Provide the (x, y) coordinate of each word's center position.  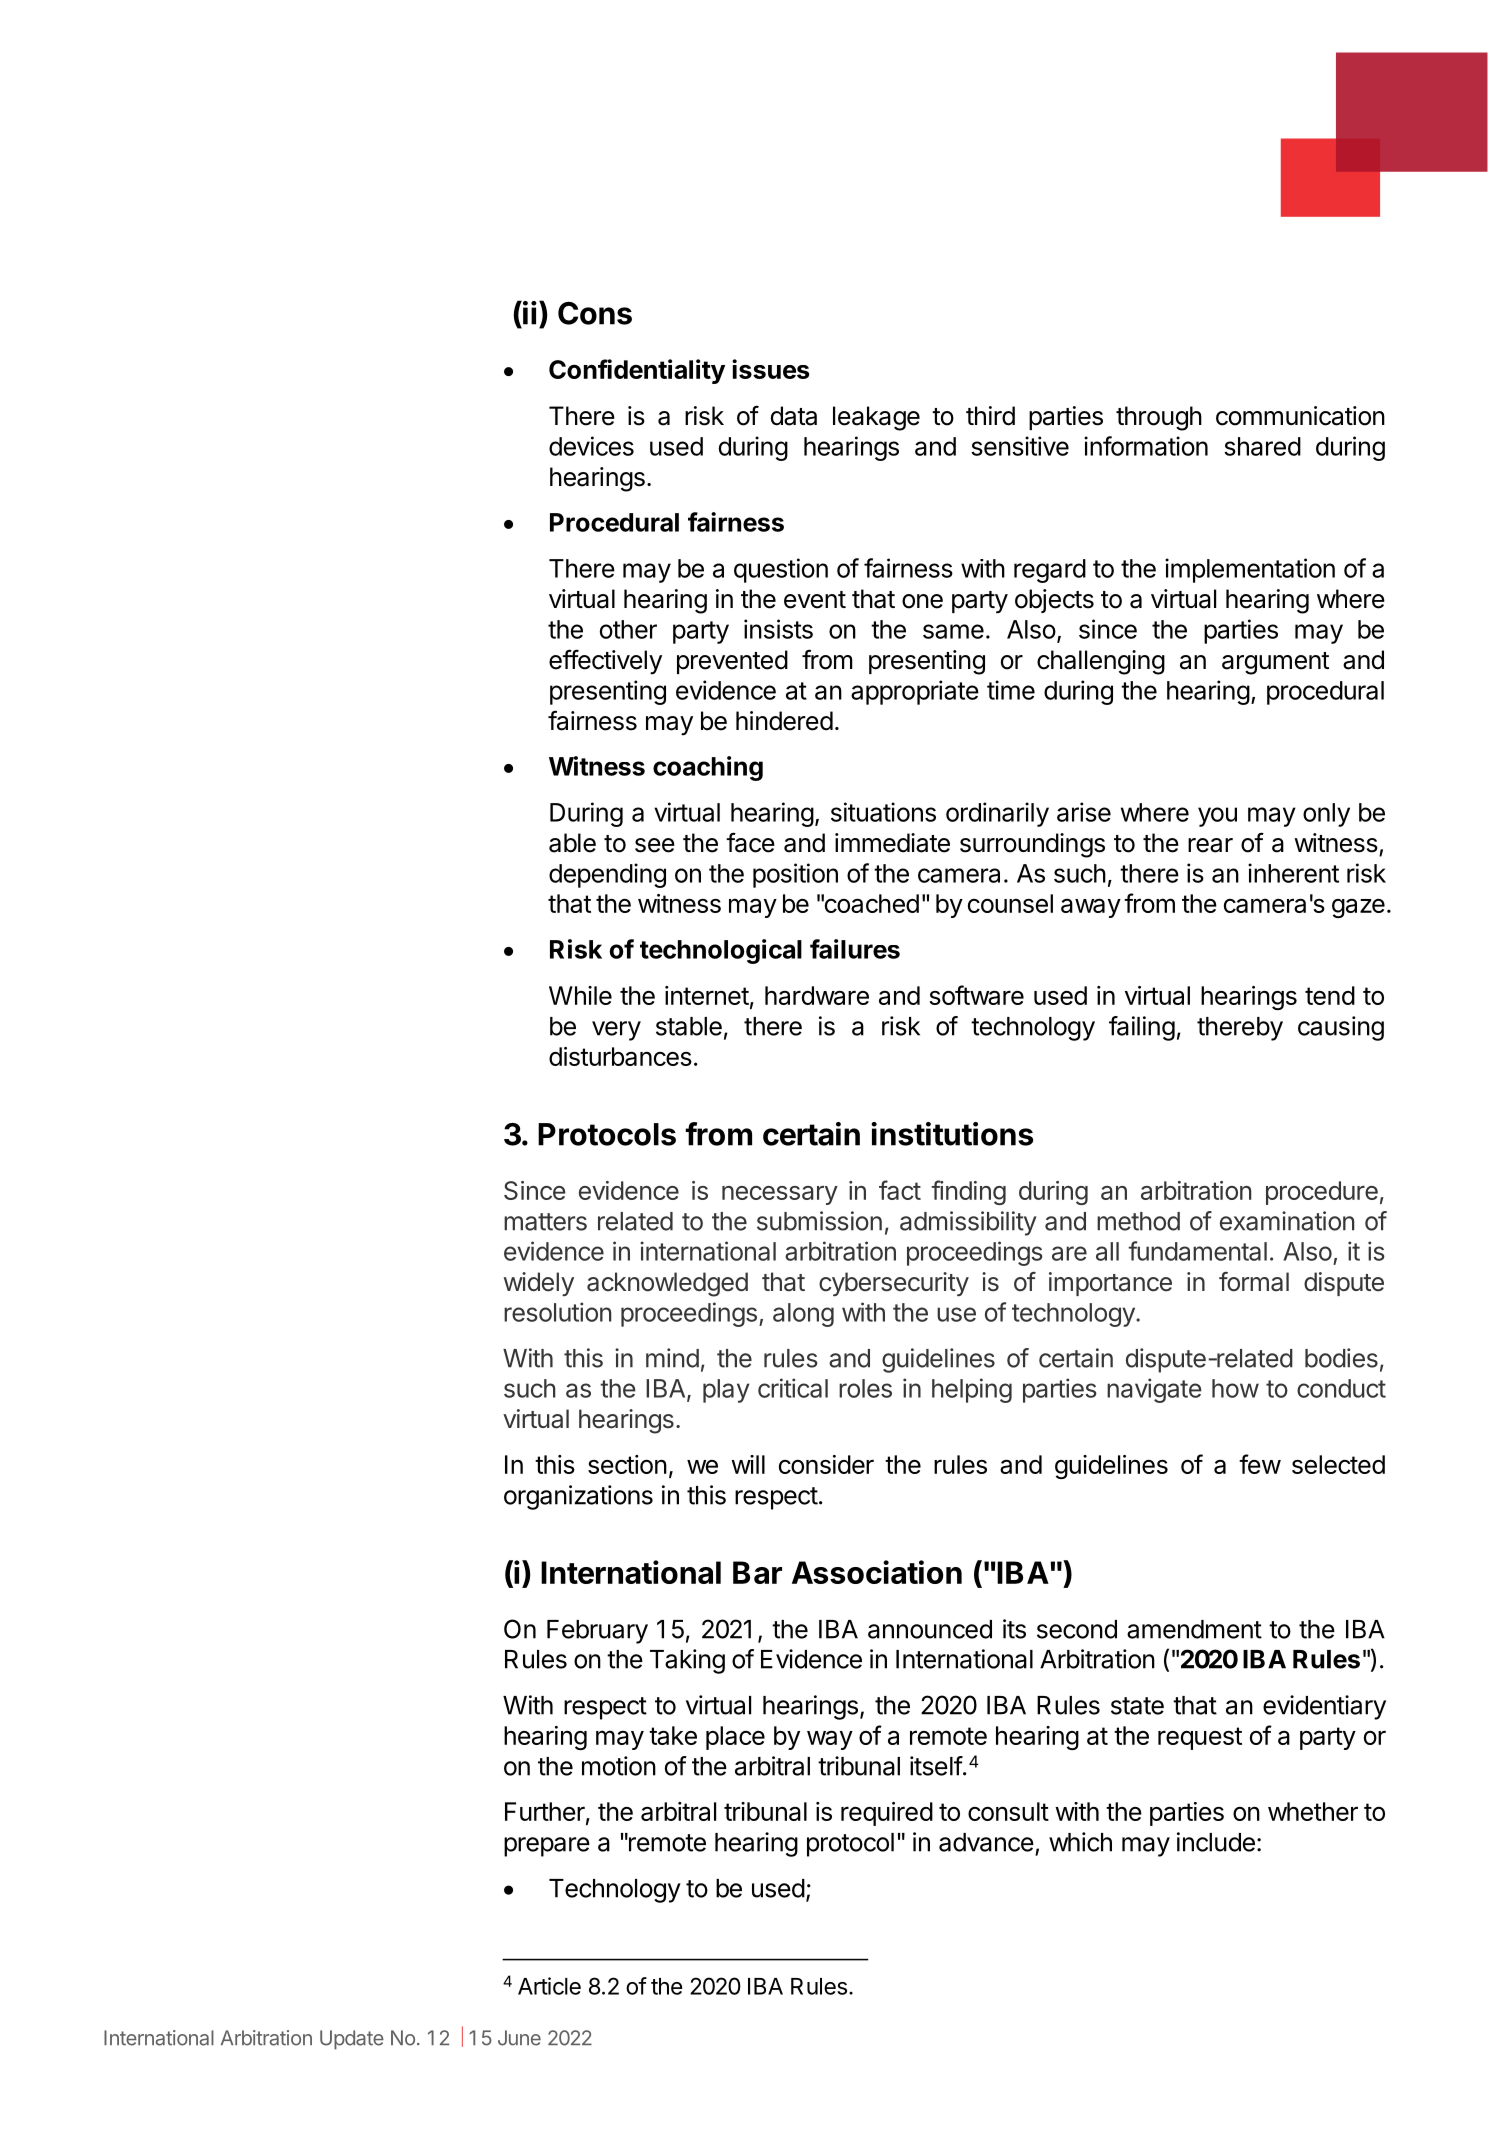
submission (819, 1221)
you (1217, 817)
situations (883, 812)
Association (877, 1572)
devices (591, 446)
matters (545, 1222)
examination (1287, 1221)
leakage (876, 418)
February (597, 1632)
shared (1262, 446)
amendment (1194, 1629)
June (519, 2038)
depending (607, 875)
